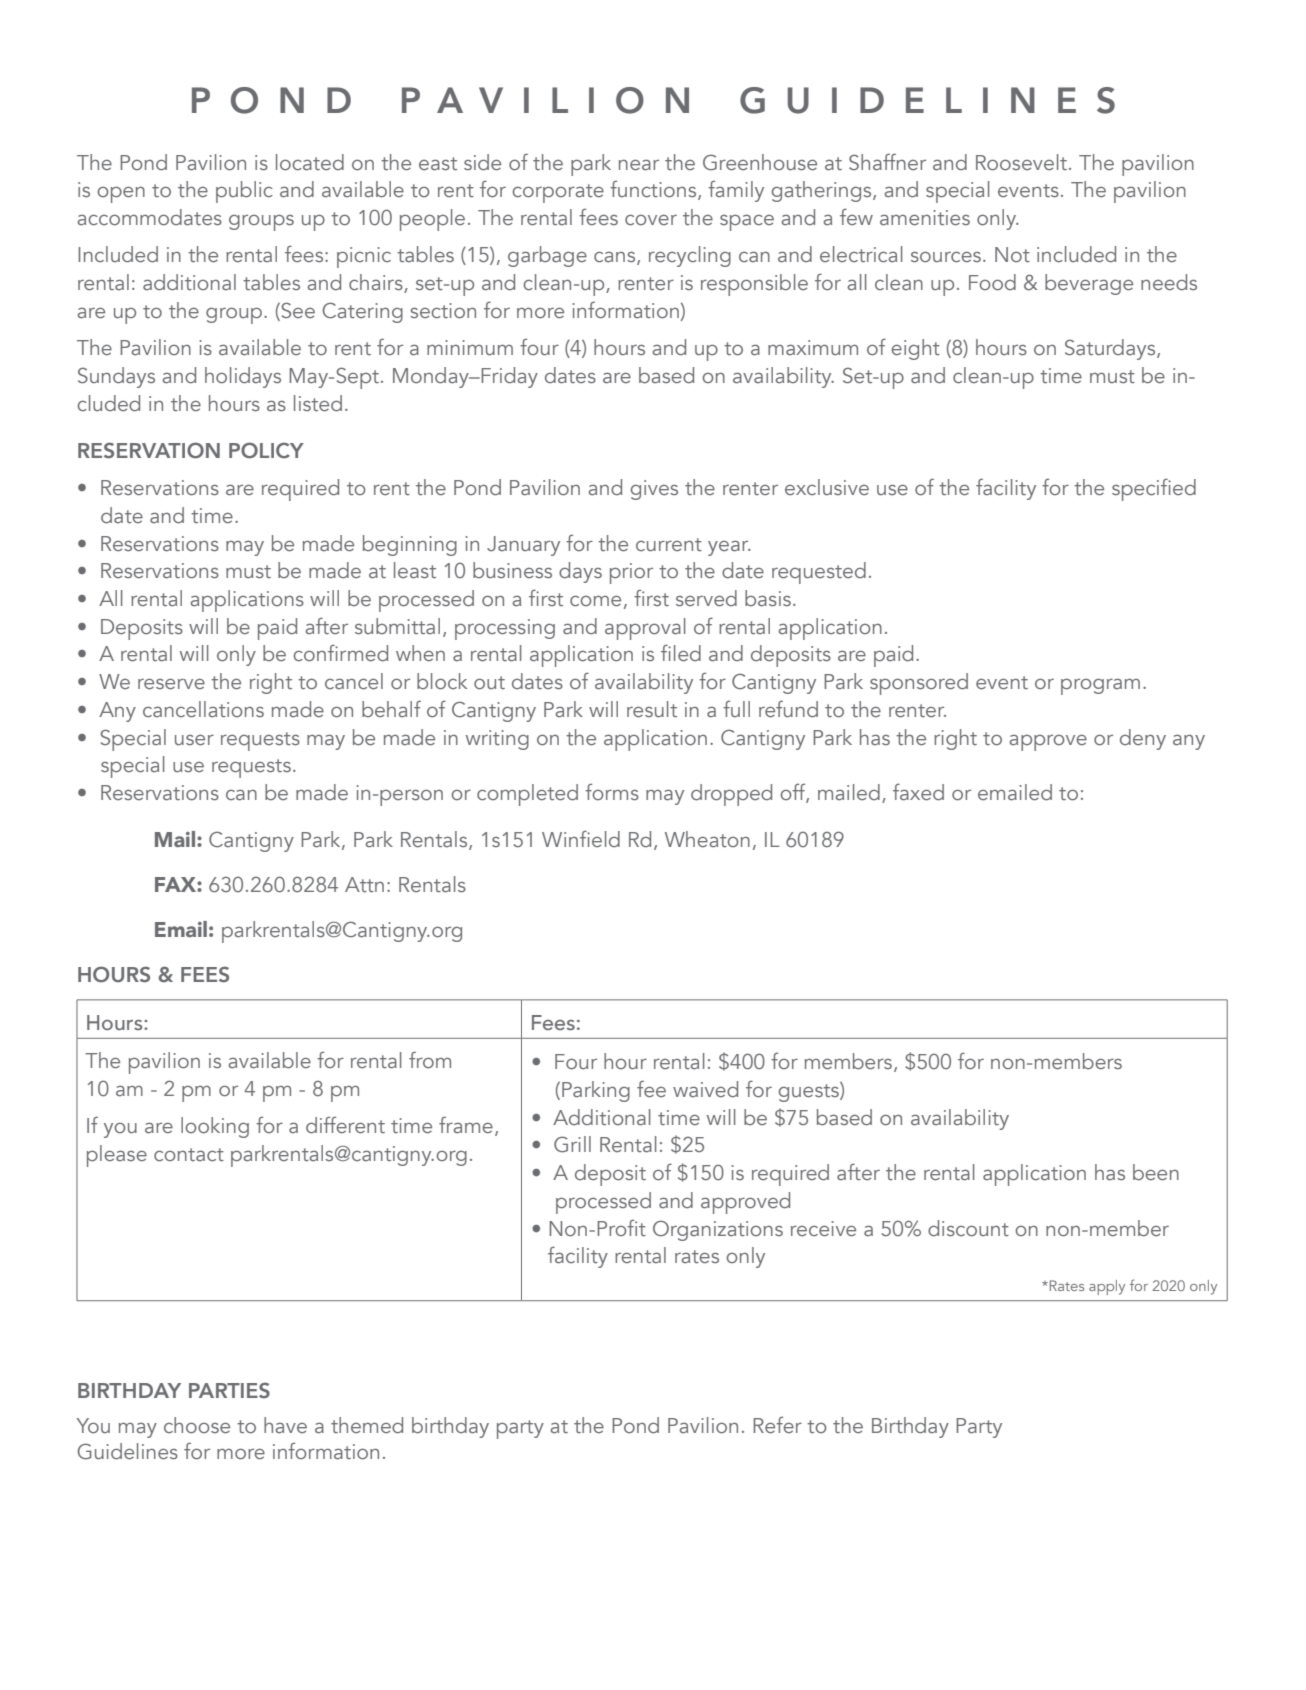 This screenshot has width=1306, height=1690. Describe the element at coordinates (654, 190) in the screenshot. I see `functions` at that location.
